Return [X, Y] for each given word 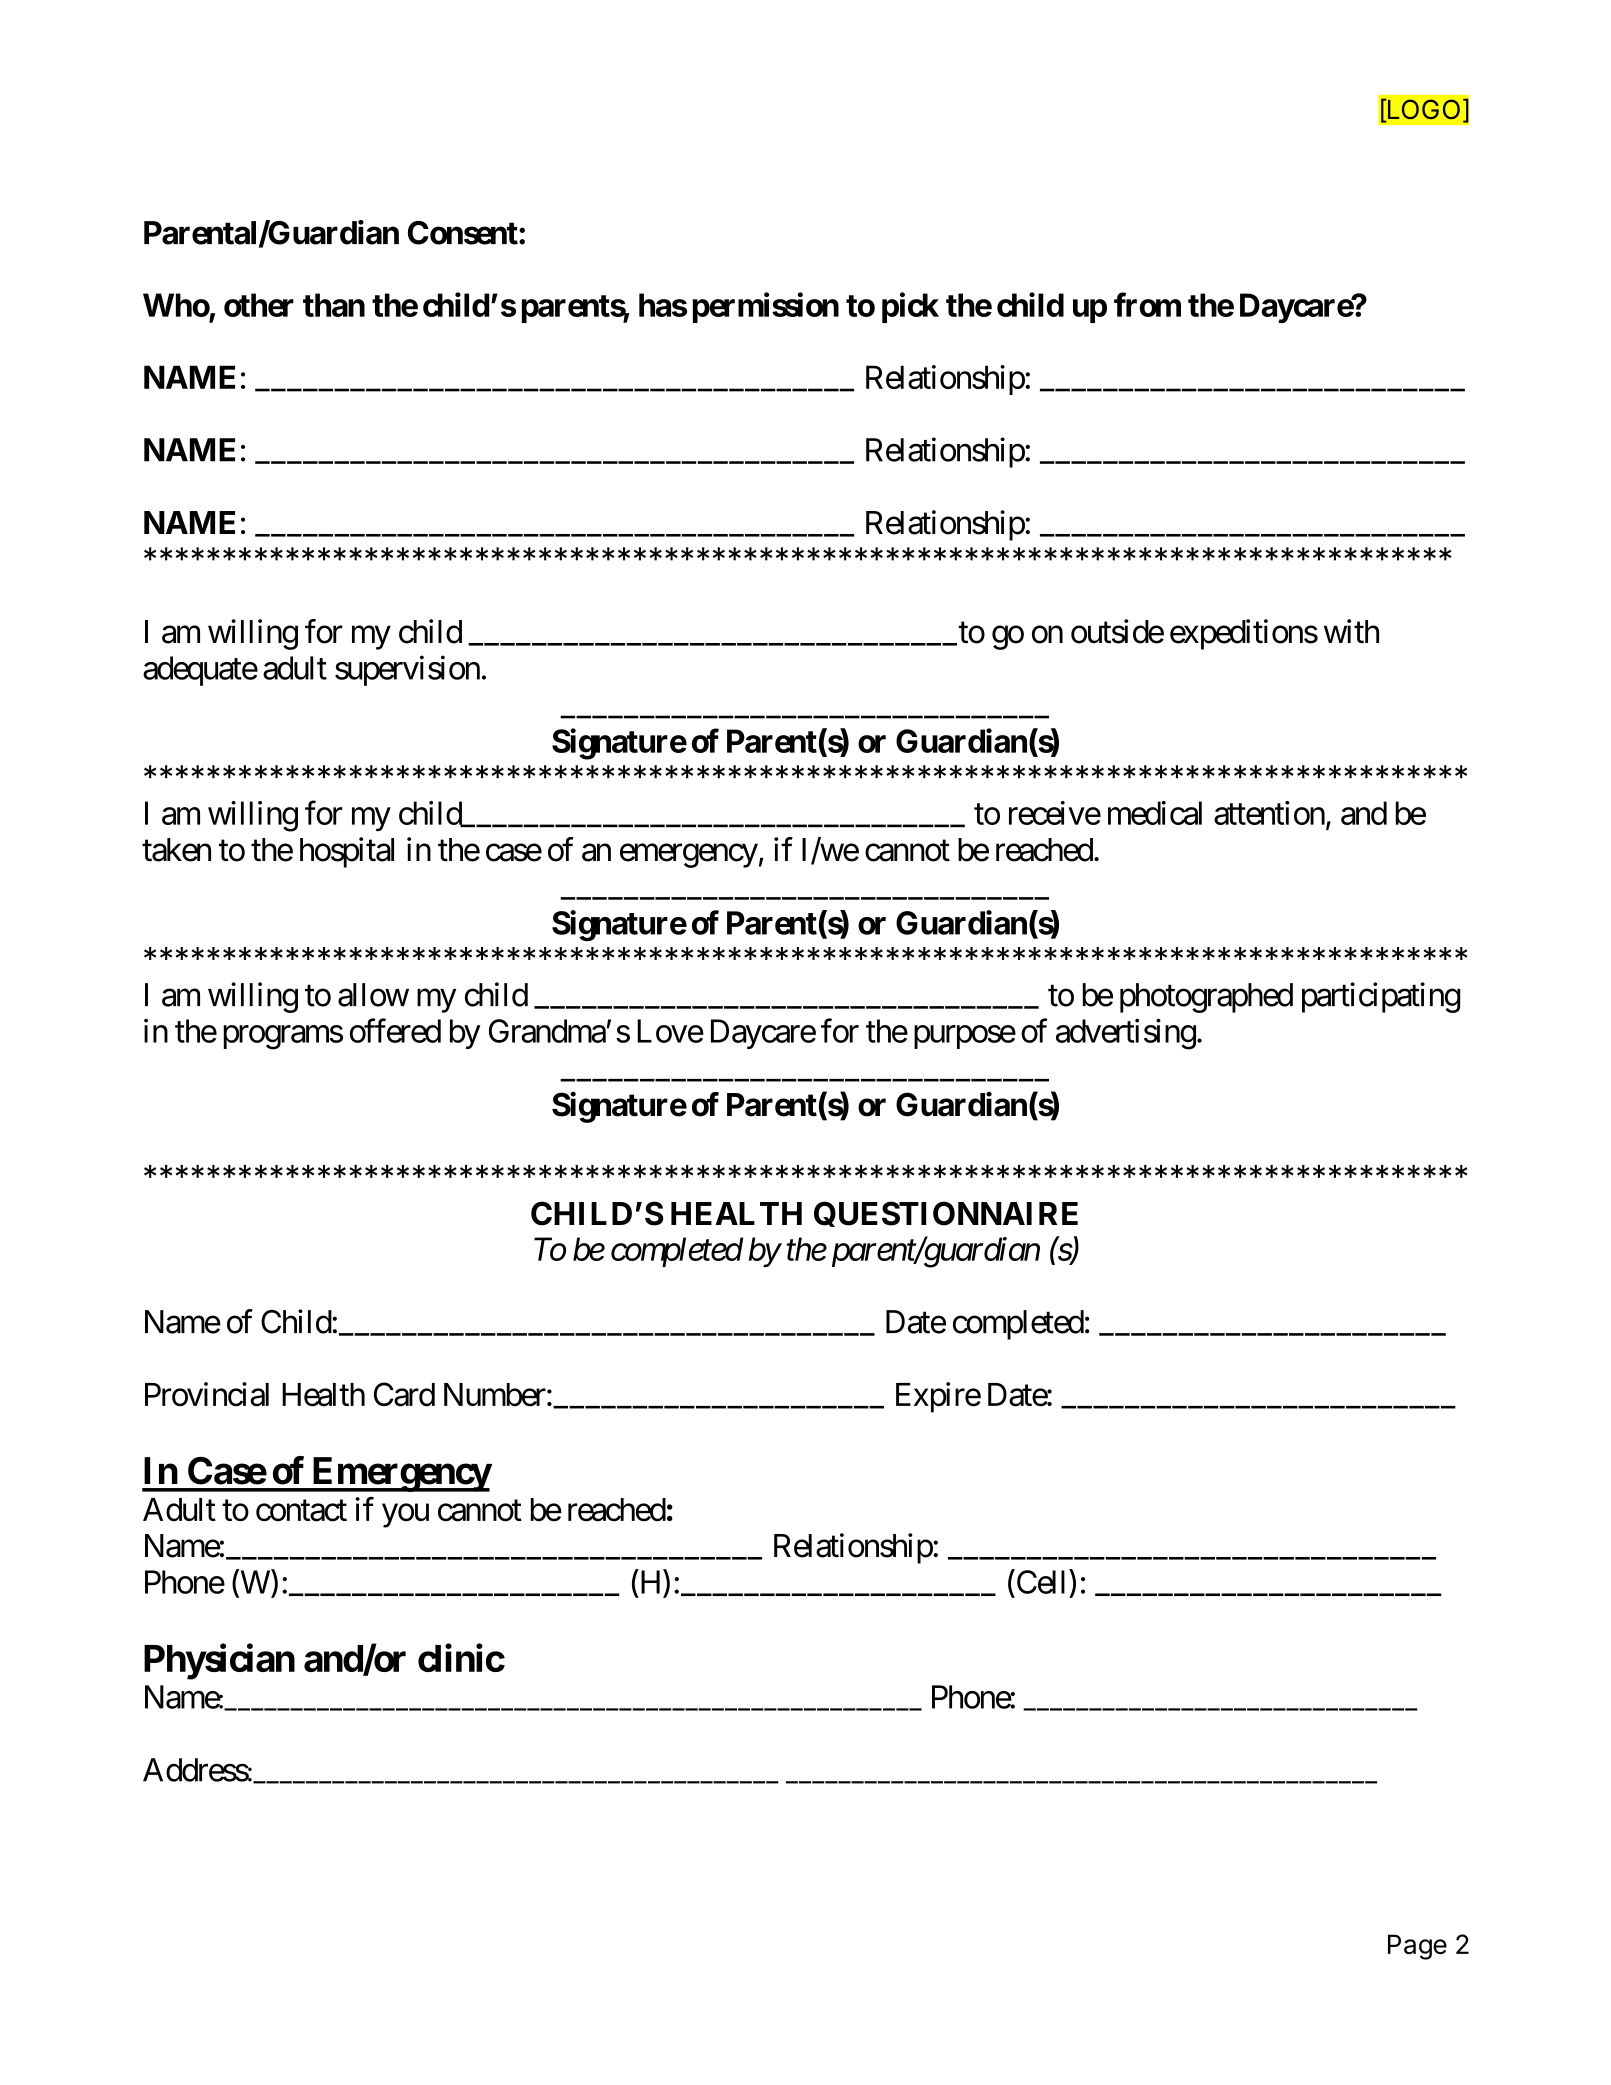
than [334, 305]
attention [1269, 813]
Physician [219, 1662]
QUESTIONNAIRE [946, 1214]
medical [1155, 813]
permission [766, 307]
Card [404, 1394]
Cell [1042, 1581]
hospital [347, 852]
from [1147, 304]
